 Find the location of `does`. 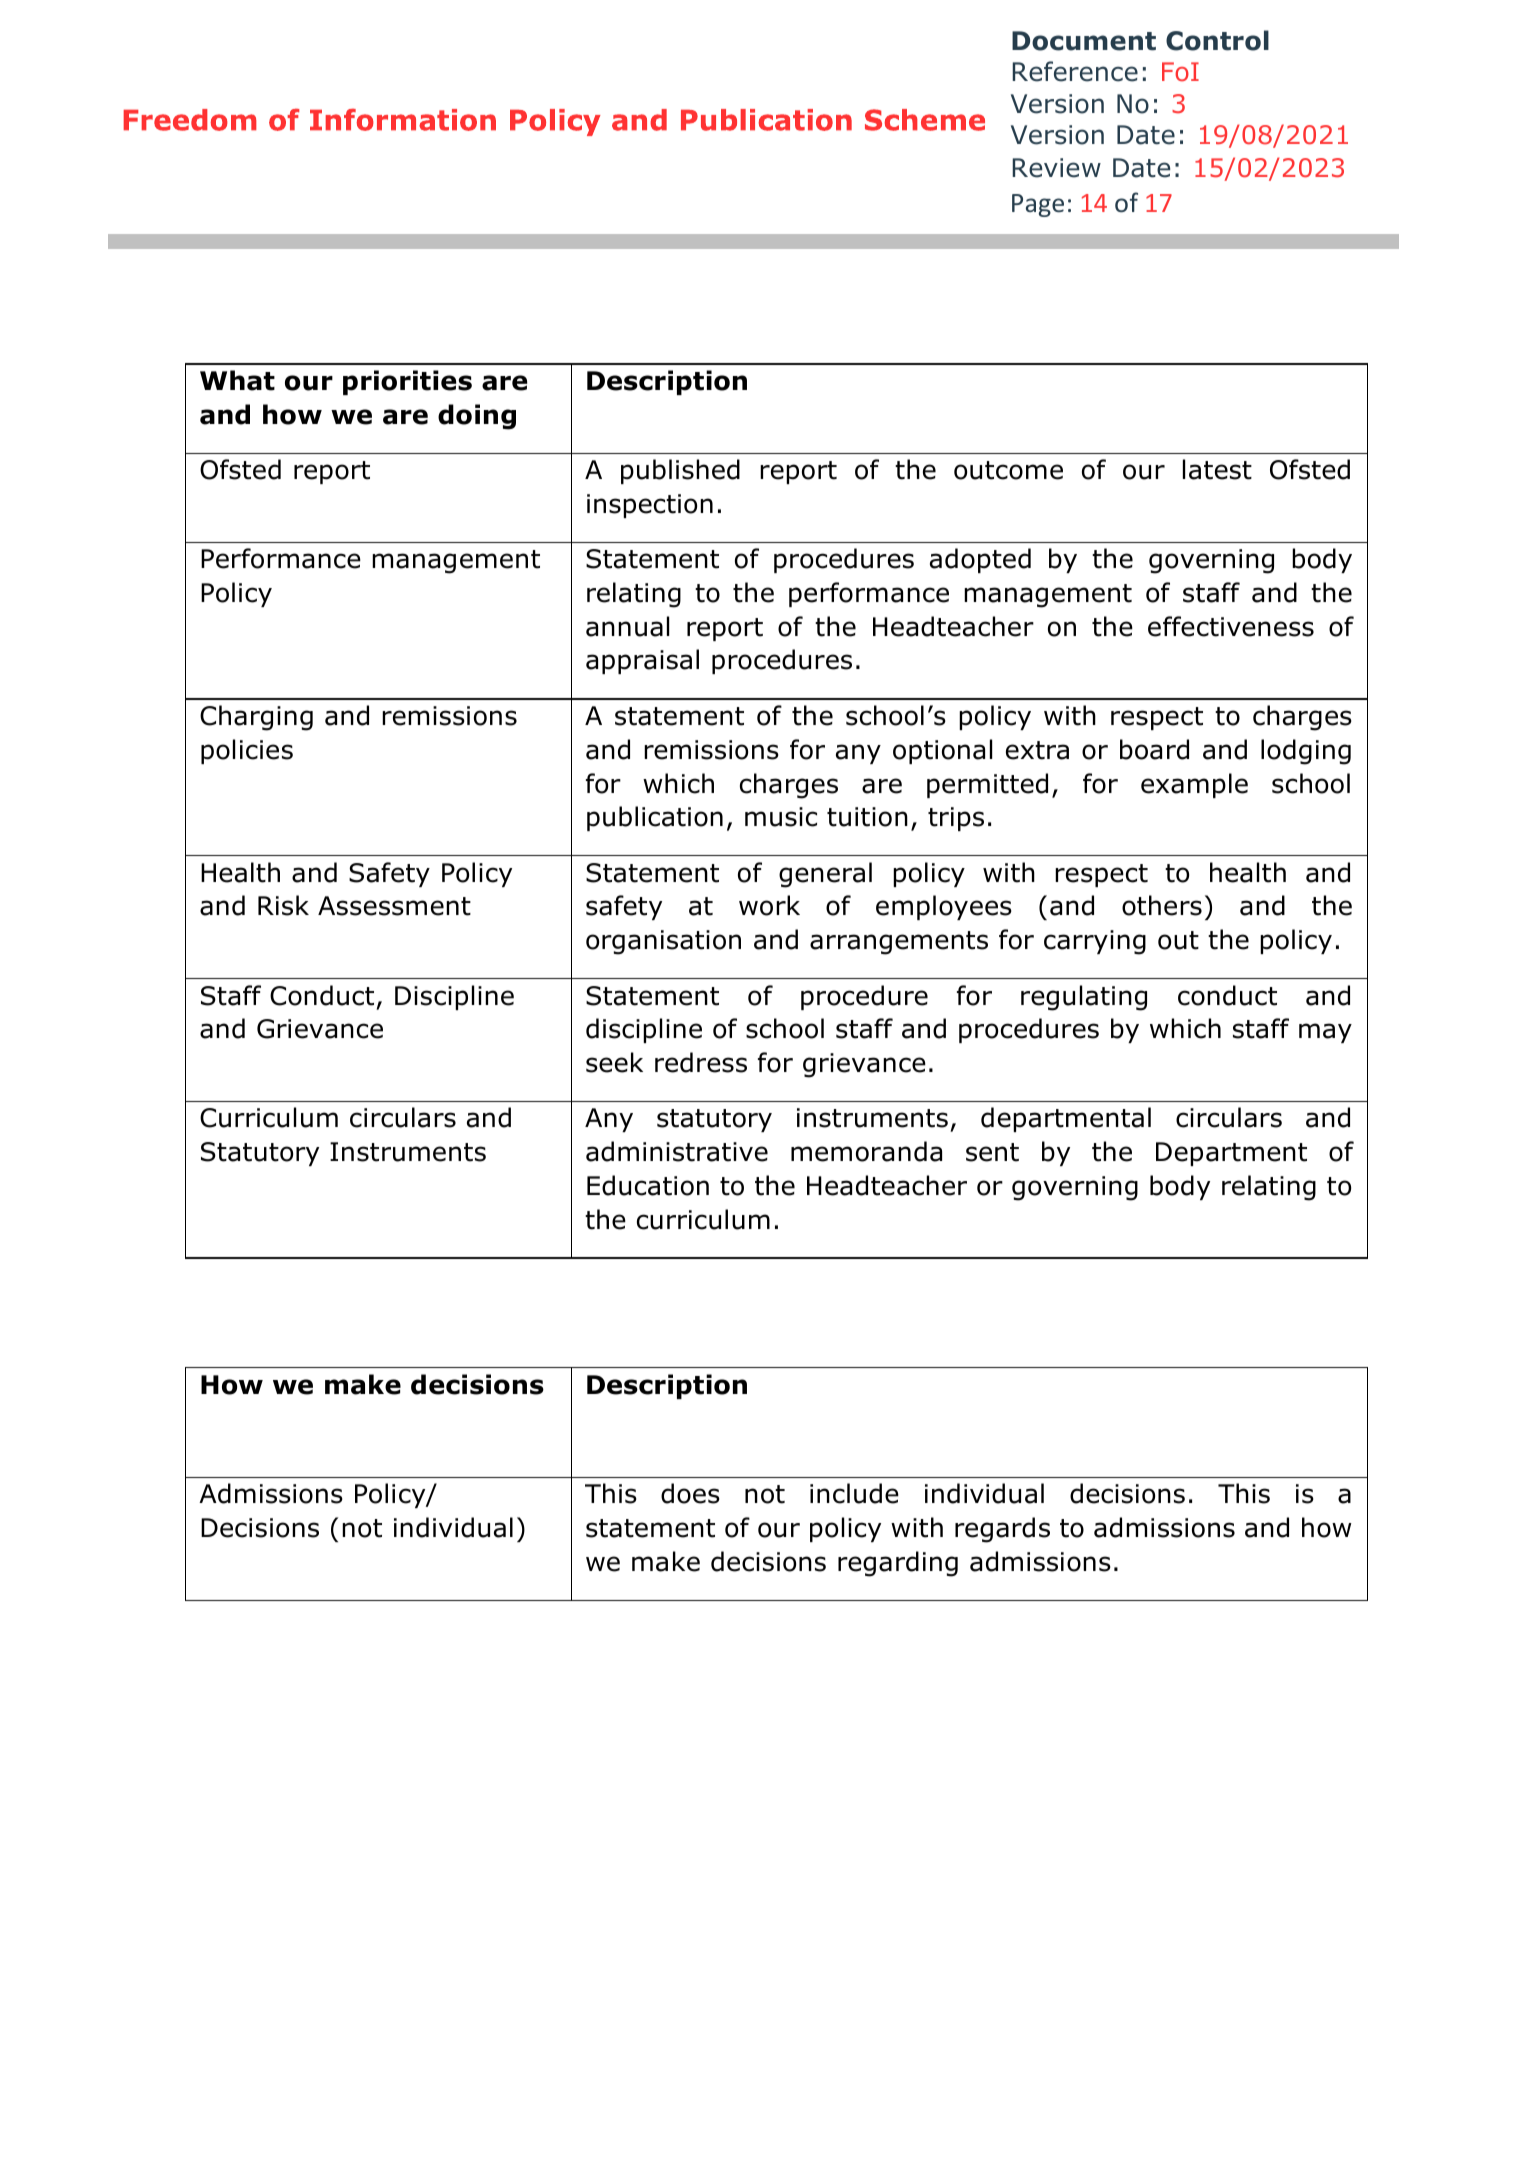

does is located at coordinates (690, 1493).
